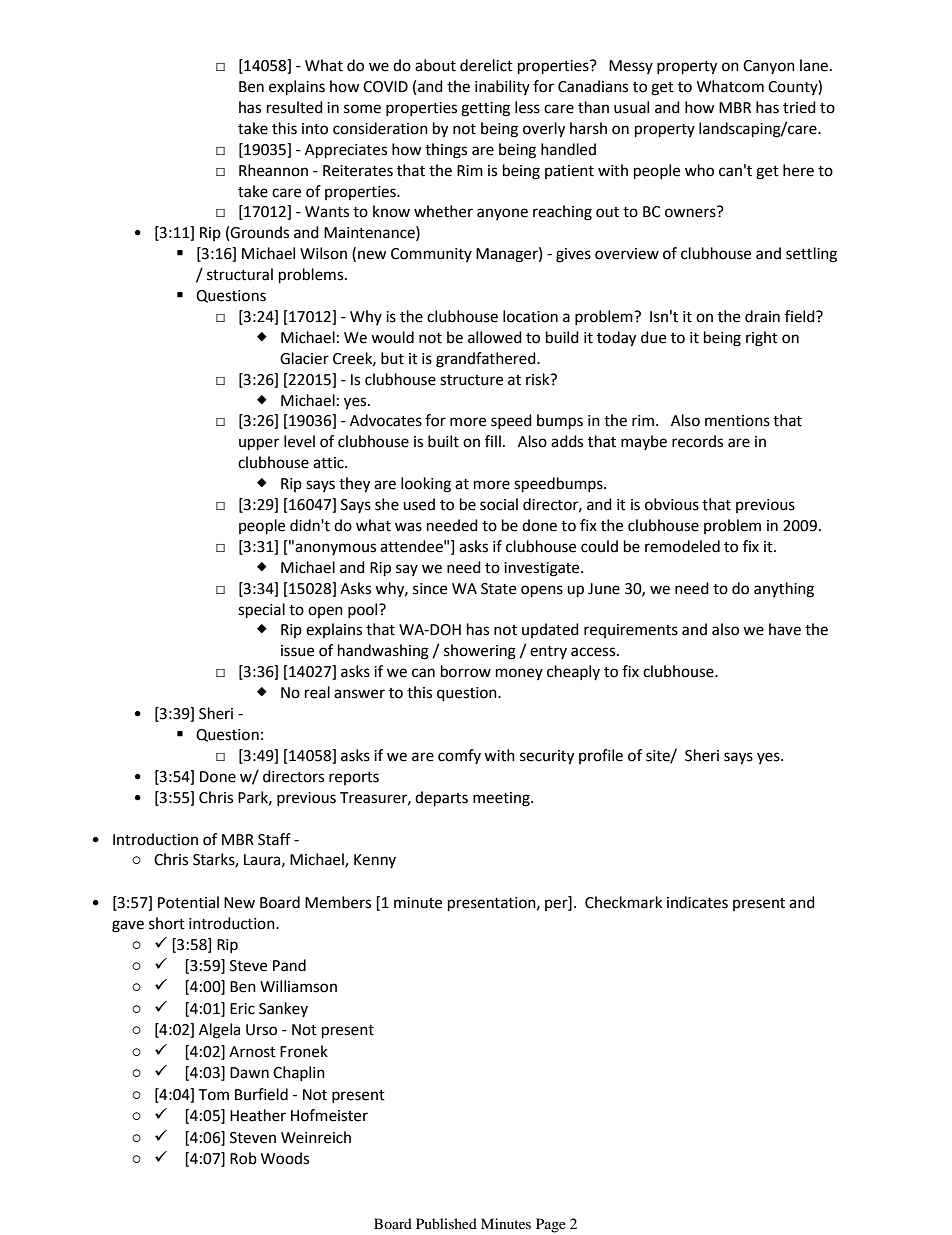 This screenshot has height=1235, width=952. What do you see at coordinates (261, 611) in the screenshot?
I see `special` at bounding box center [261, 611].
